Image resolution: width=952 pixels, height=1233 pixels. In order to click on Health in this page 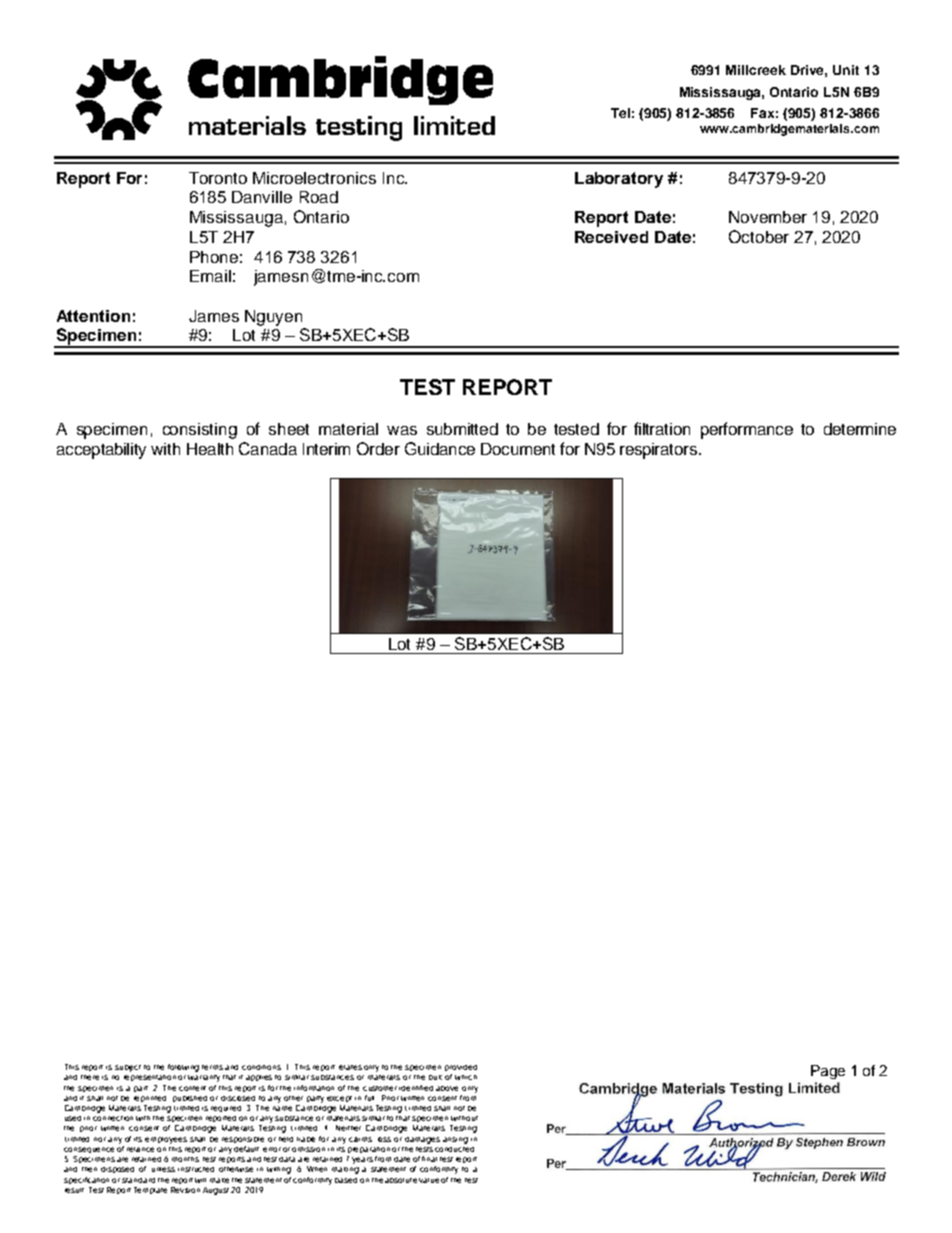, I will do `click(210, 449)`.
